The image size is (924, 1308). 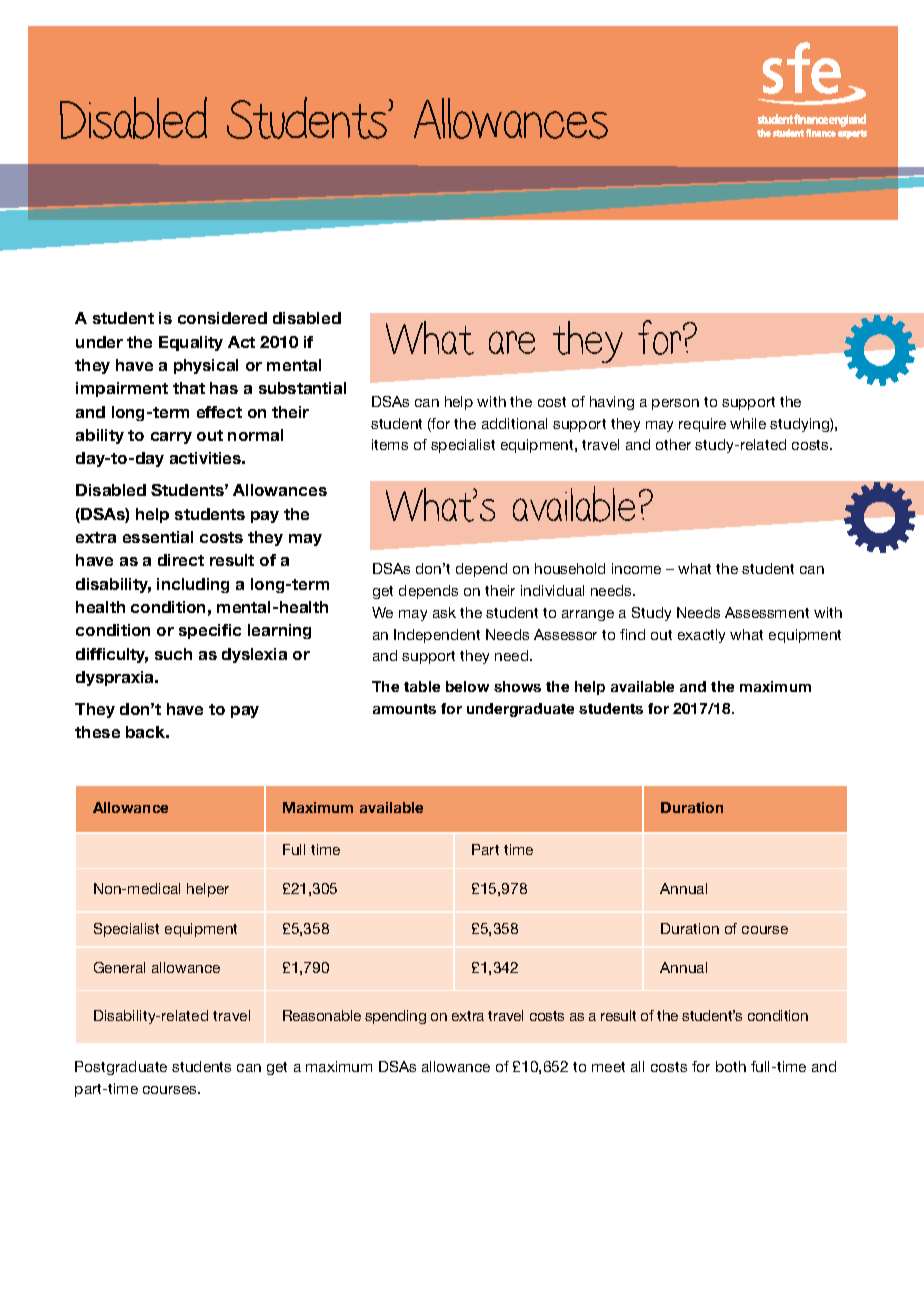 I want to click on Equality, so click(x=191, y=343).
